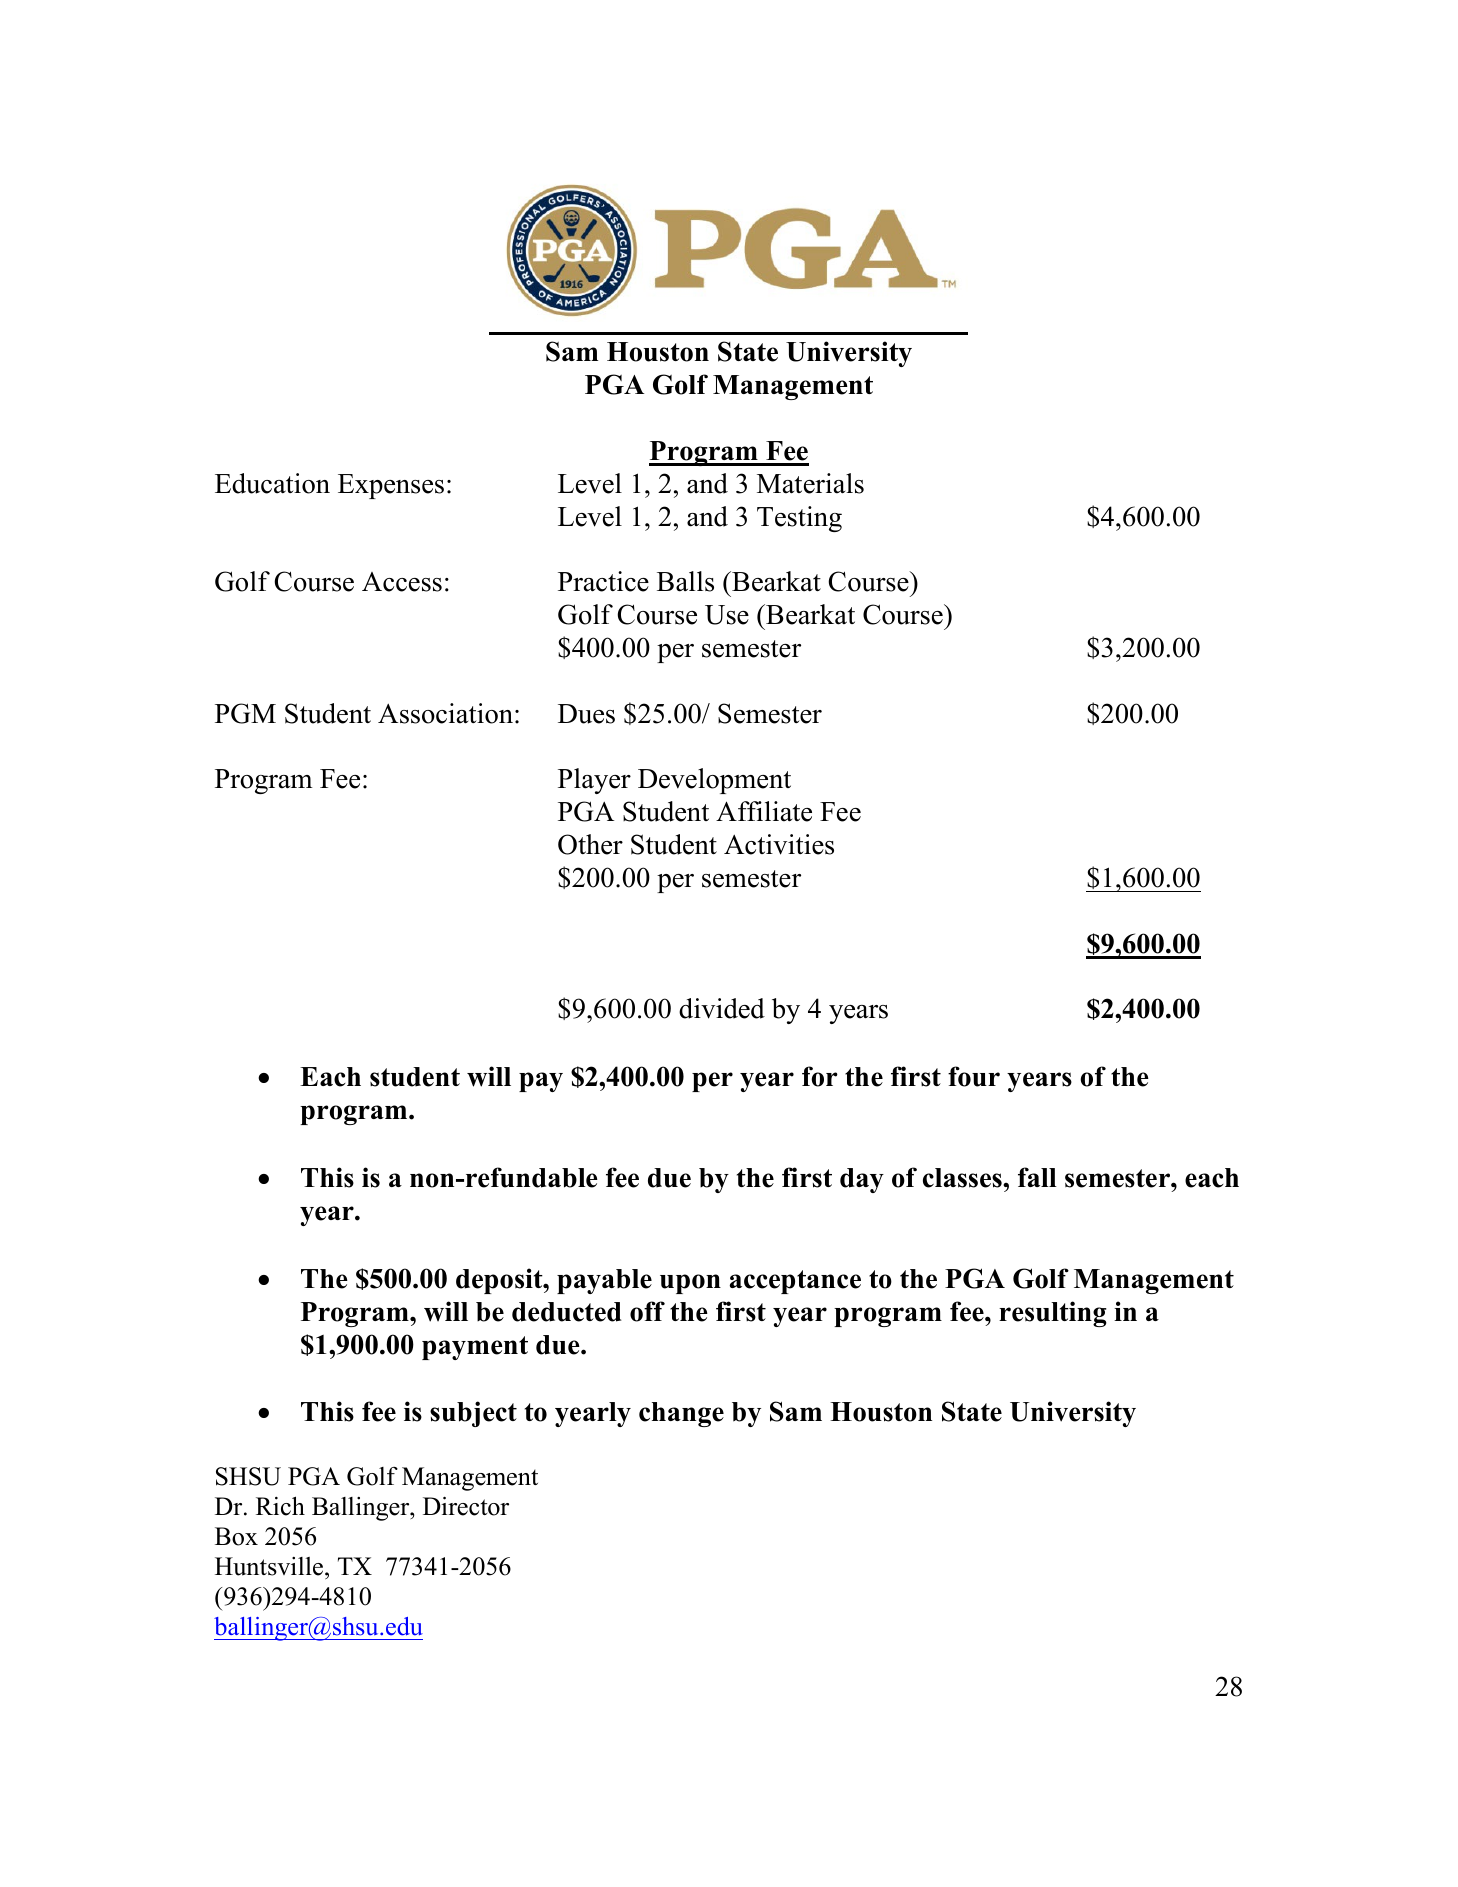  What do you see at coordinates (466, 1506) in the screenshot?
I see `Director` at bounding box center [466, 1506].
